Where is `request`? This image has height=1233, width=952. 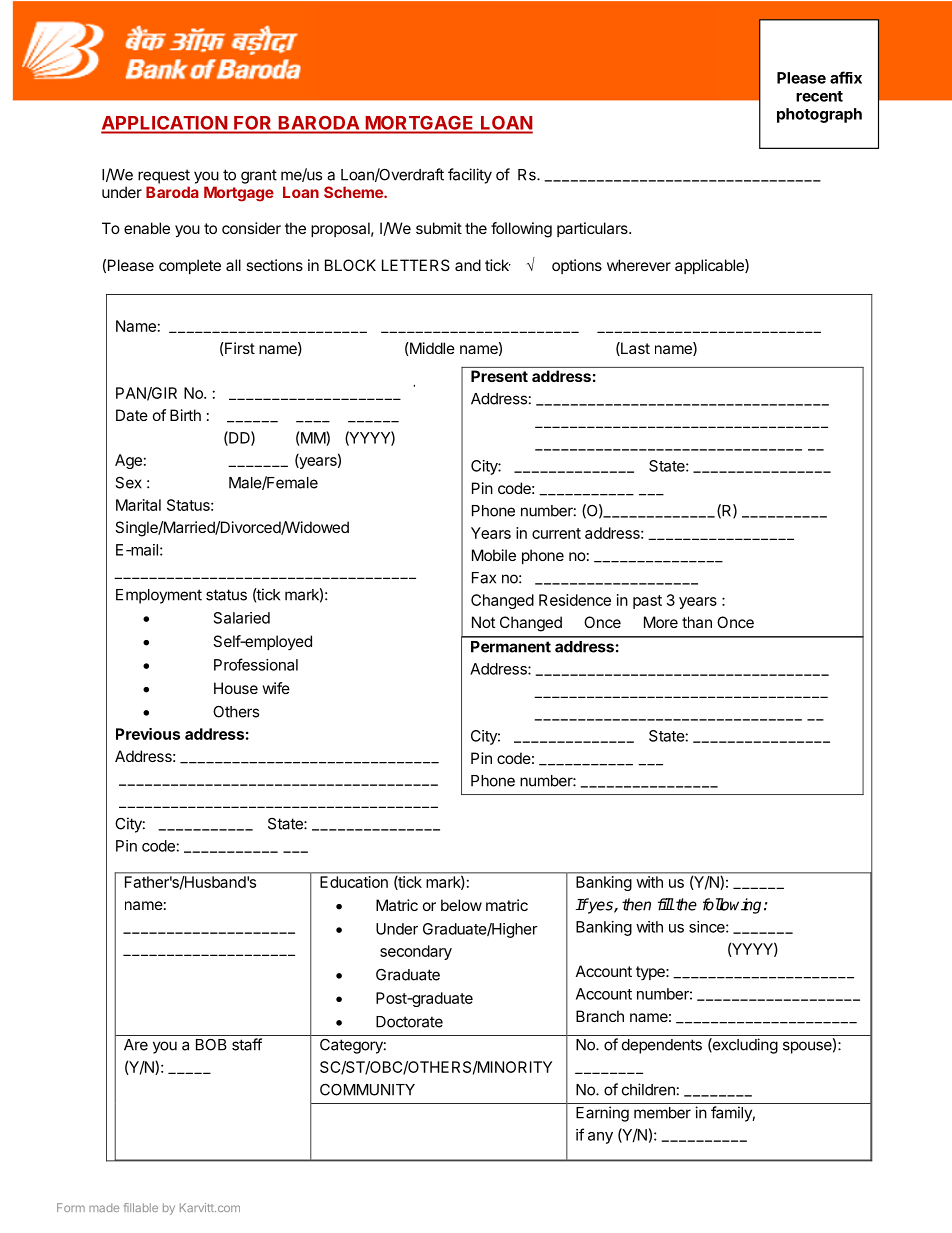 request is located at coordinates (164, 176).
